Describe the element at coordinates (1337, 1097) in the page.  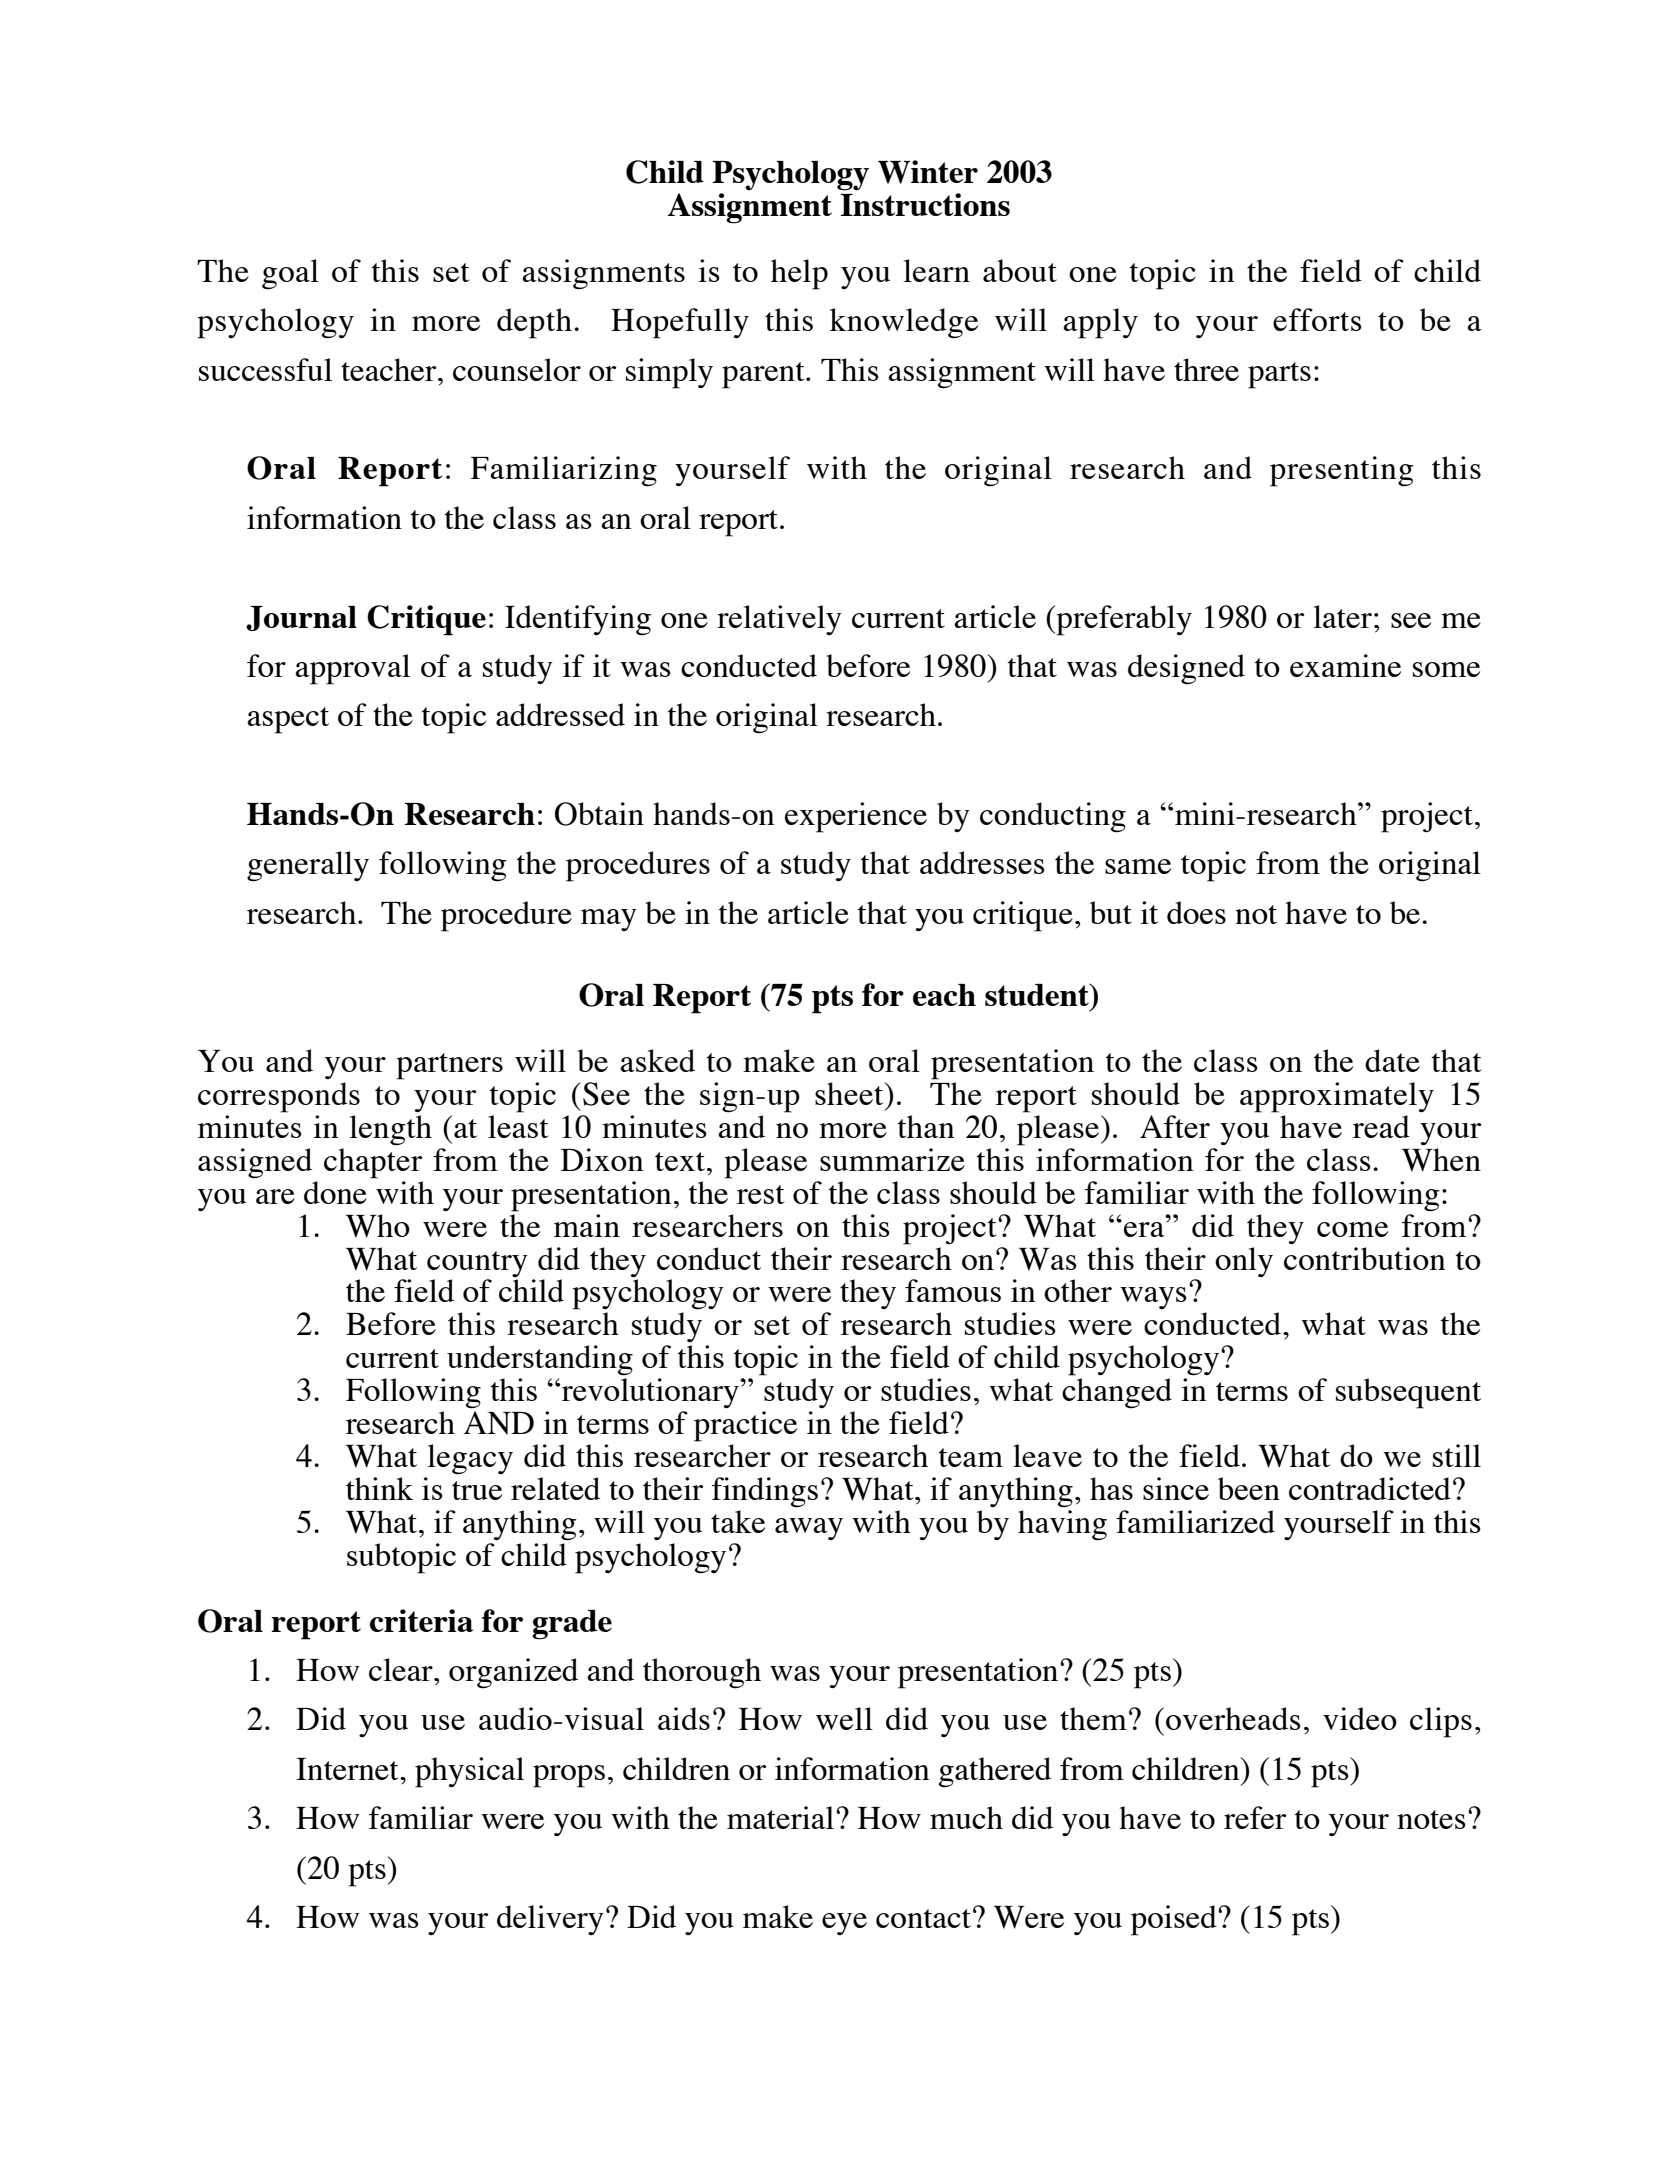
I see `approximately` at that location.
